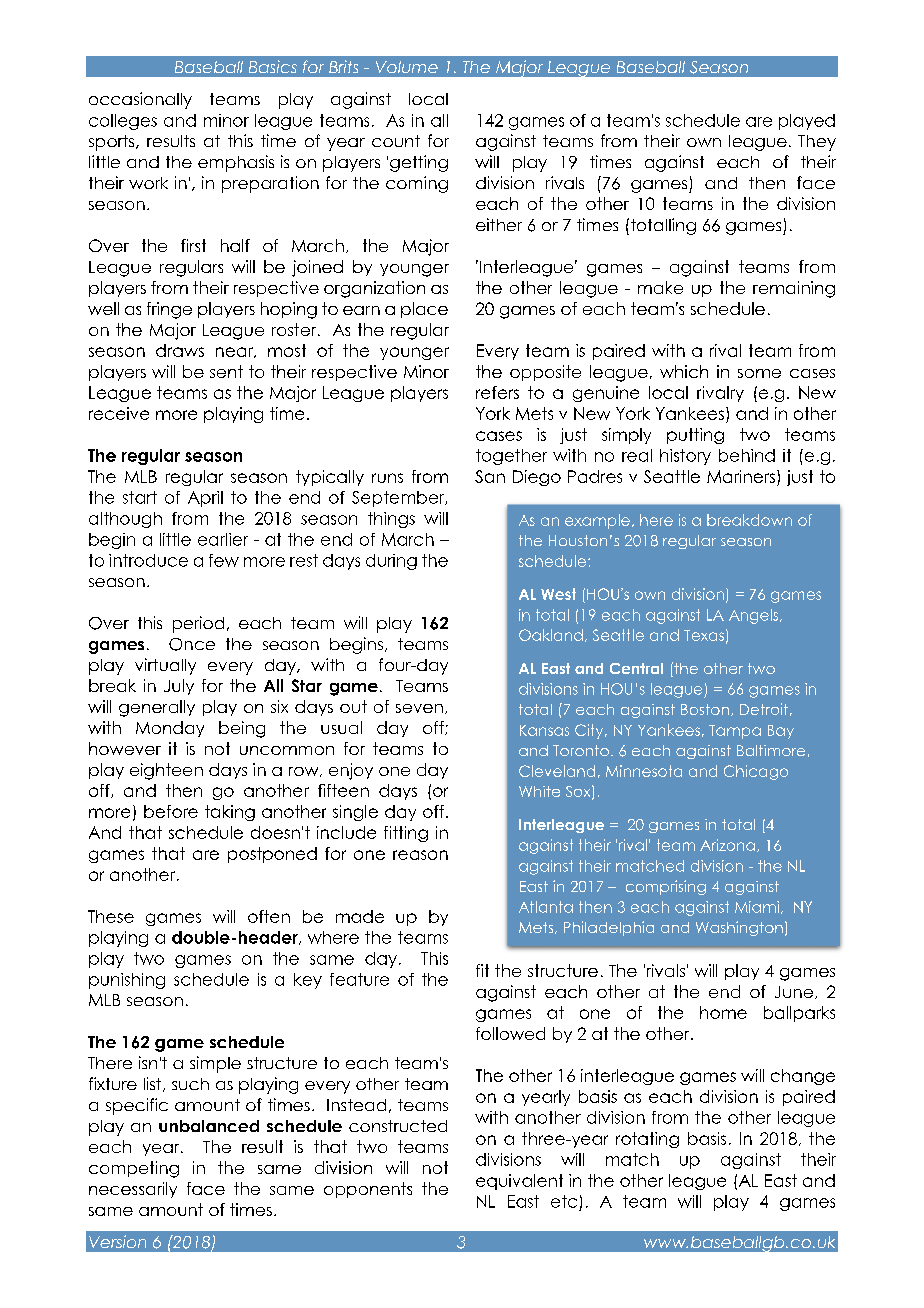  Describe the element at coordinates (407, 67) in the document. I see `Volume` at that location.
